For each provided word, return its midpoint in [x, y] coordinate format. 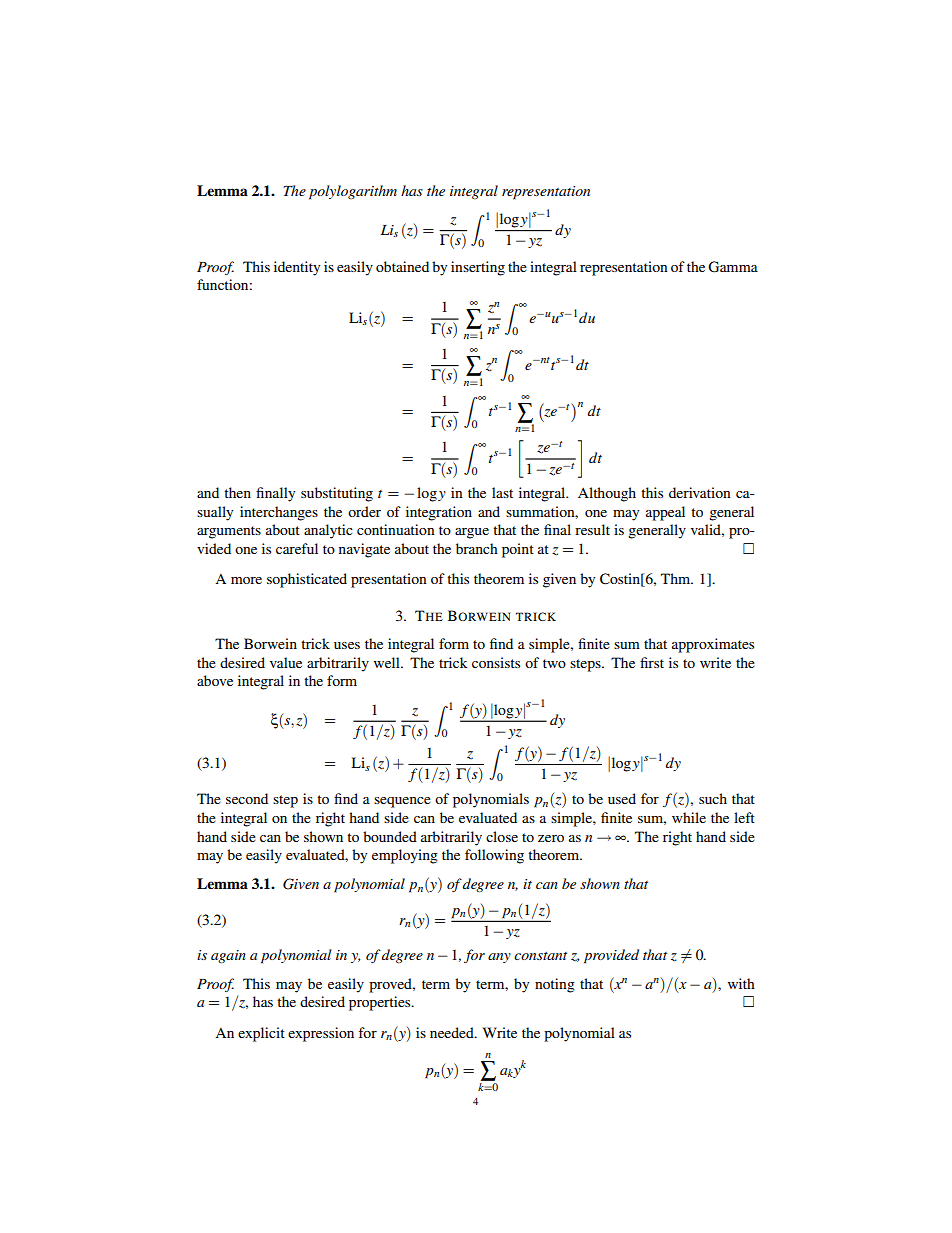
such [713, 798]
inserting [478, 268]
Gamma [733, 267]
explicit [261, 1034]
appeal [665, 513]
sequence [402, 802]
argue [472, 533]
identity [297, 268]
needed [453, 1032]
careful [297, 548]
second [247, 798]
